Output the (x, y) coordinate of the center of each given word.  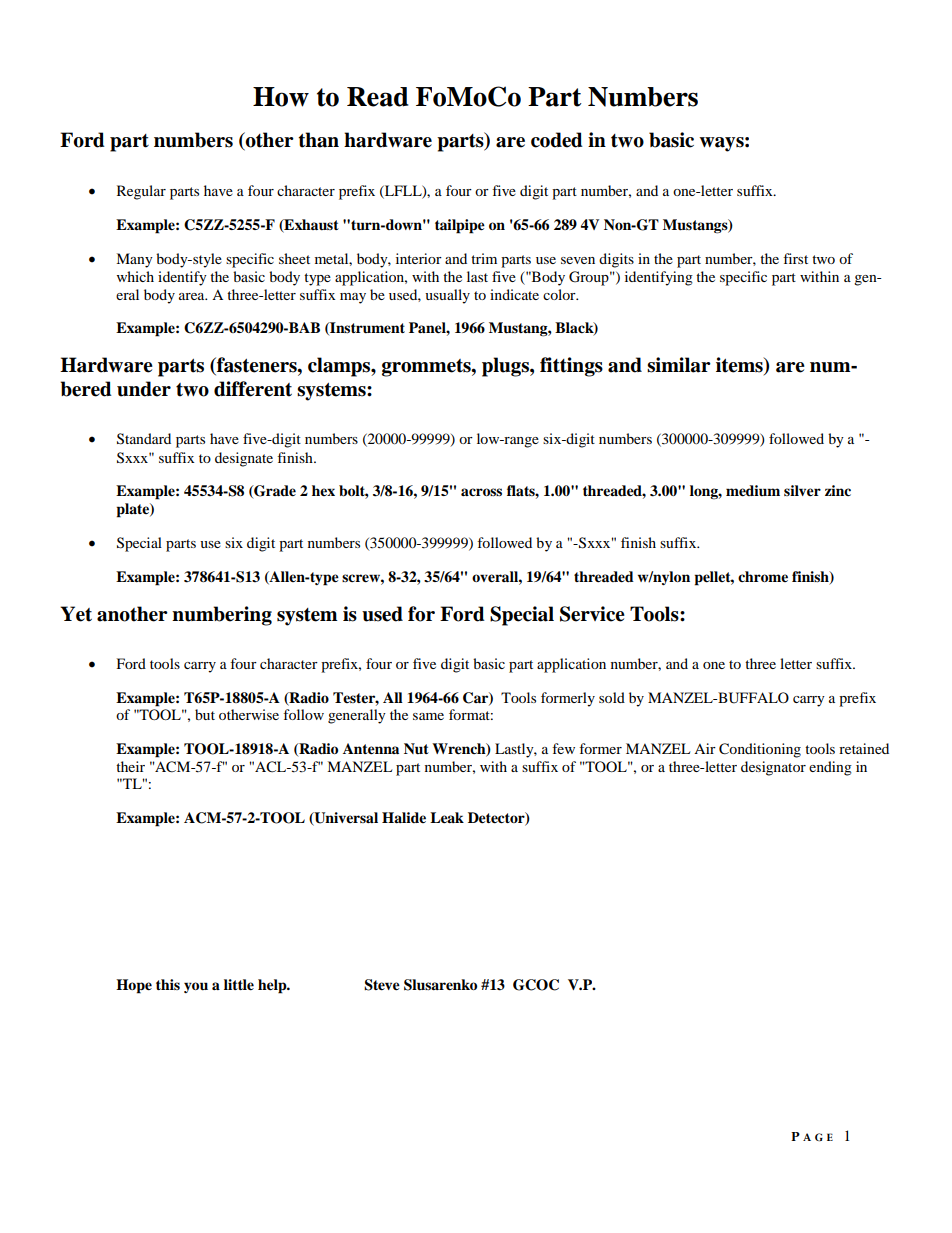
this (168, 984)
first (795, 258)
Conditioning (760, 750)
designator (773, 768)
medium (753, 491)
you (196, 987)
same (428, 716)
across (481, 492)
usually (447, 296)
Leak (447, 818)
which (135, 276)
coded (557, 140)
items (740, 366)
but (205, 714)
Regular (141, 192)
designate (244, 459)
